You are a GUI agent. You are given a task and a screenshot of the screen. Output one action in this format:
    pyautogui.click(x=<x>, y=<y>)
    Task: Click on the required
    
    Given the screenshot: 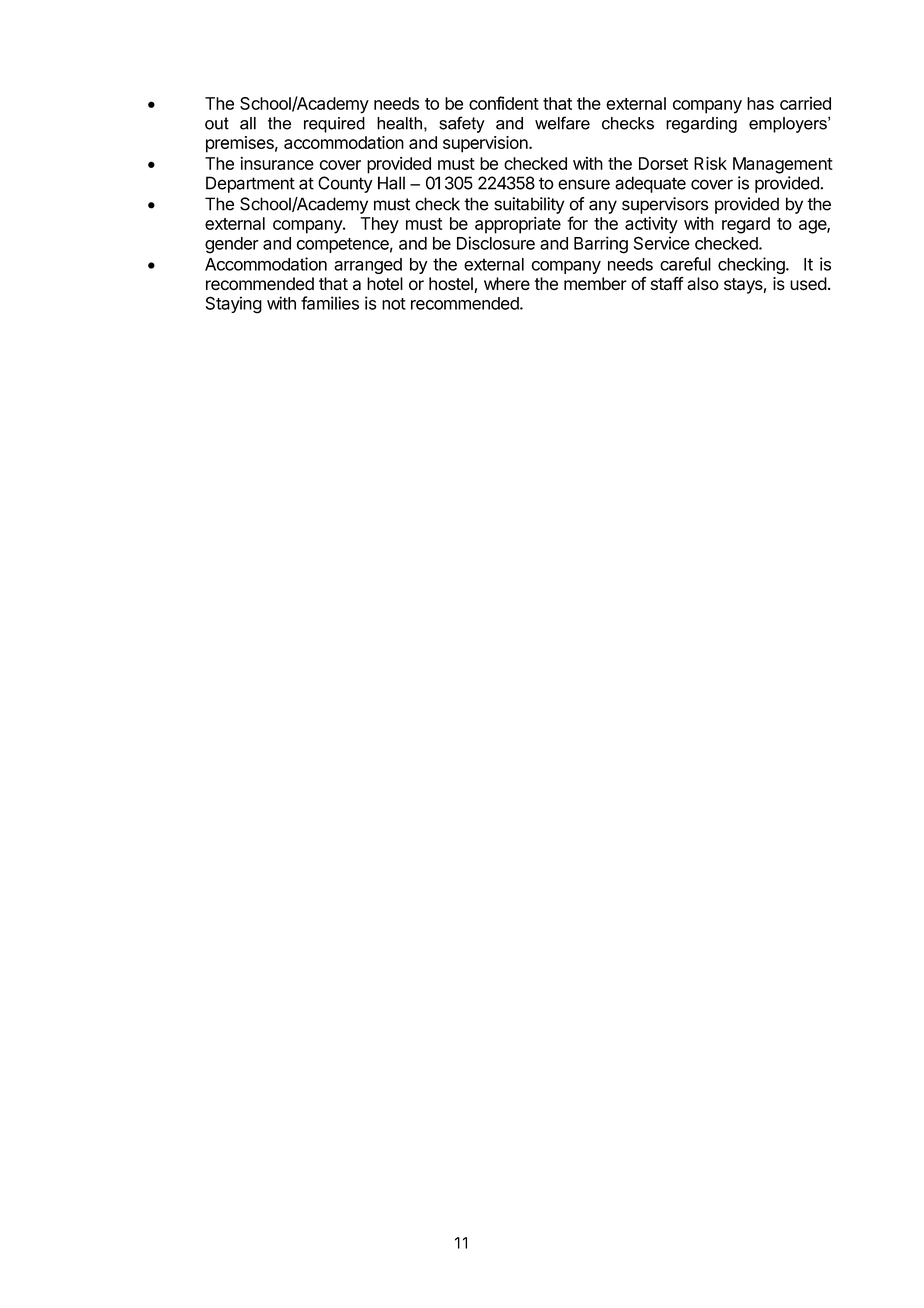 What is the action you would take?
    pyautogui.click(x=334, y=125)
